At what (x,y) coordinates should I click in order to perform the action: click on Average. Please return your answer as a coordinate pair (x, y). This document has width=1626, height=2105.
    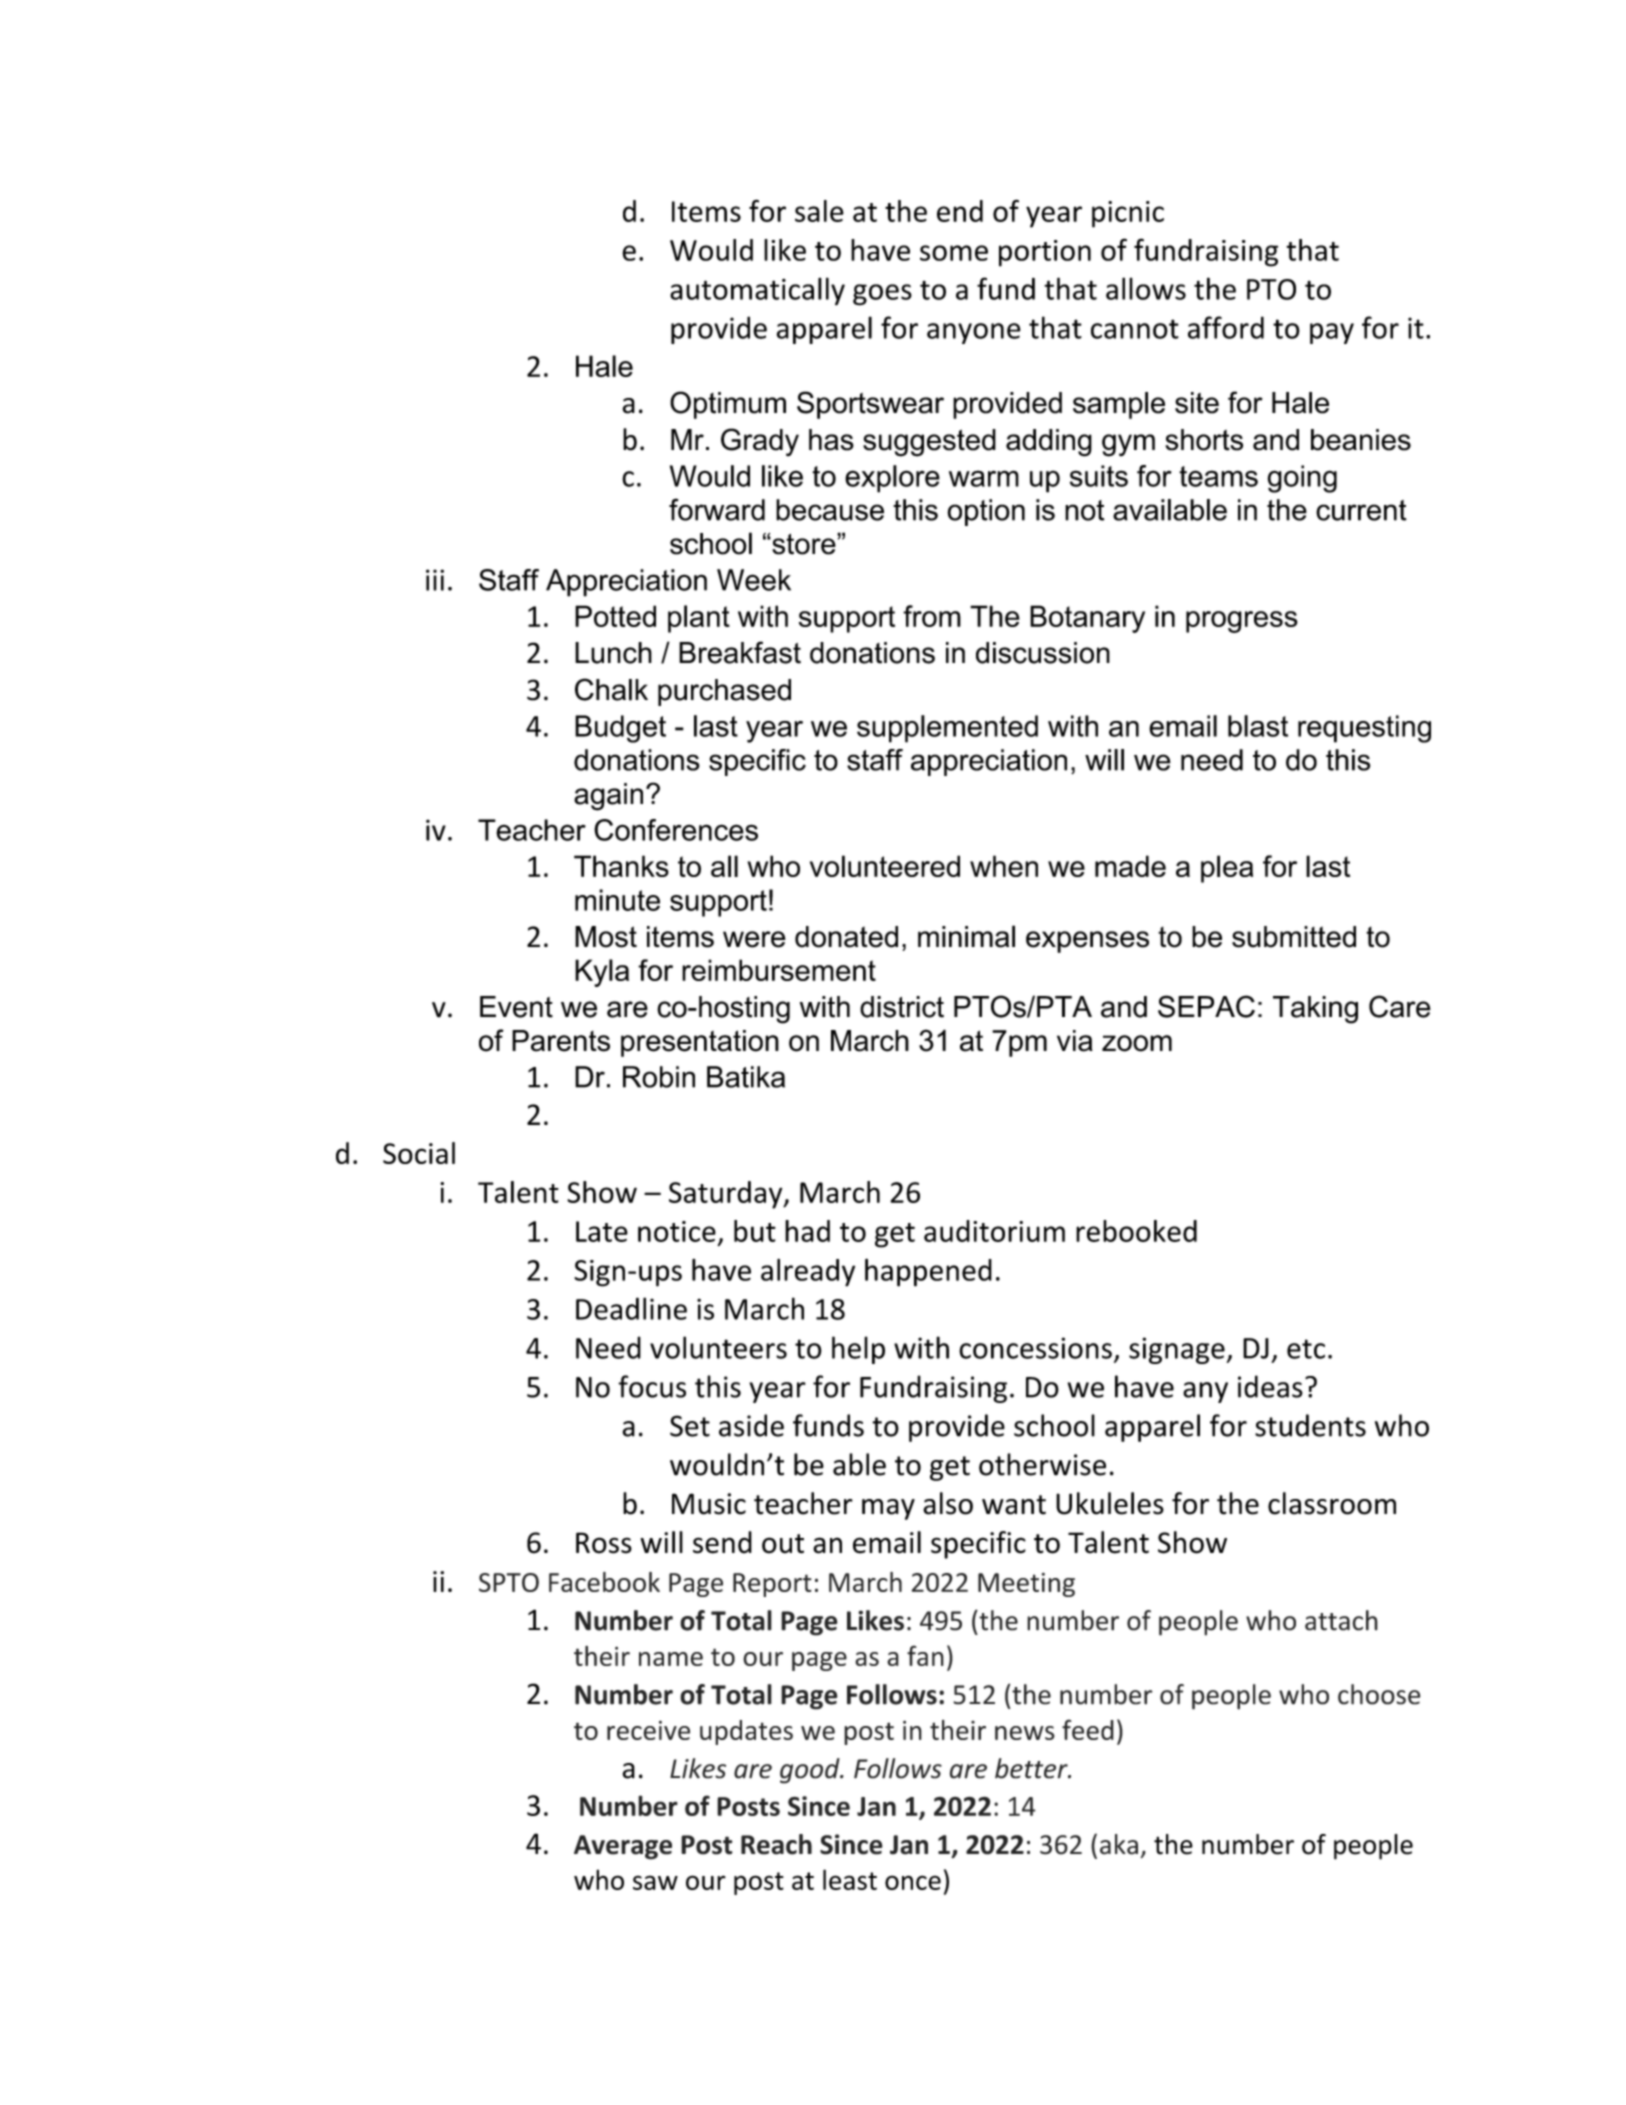
    Looking at the image, I should click on (623, 1847).
